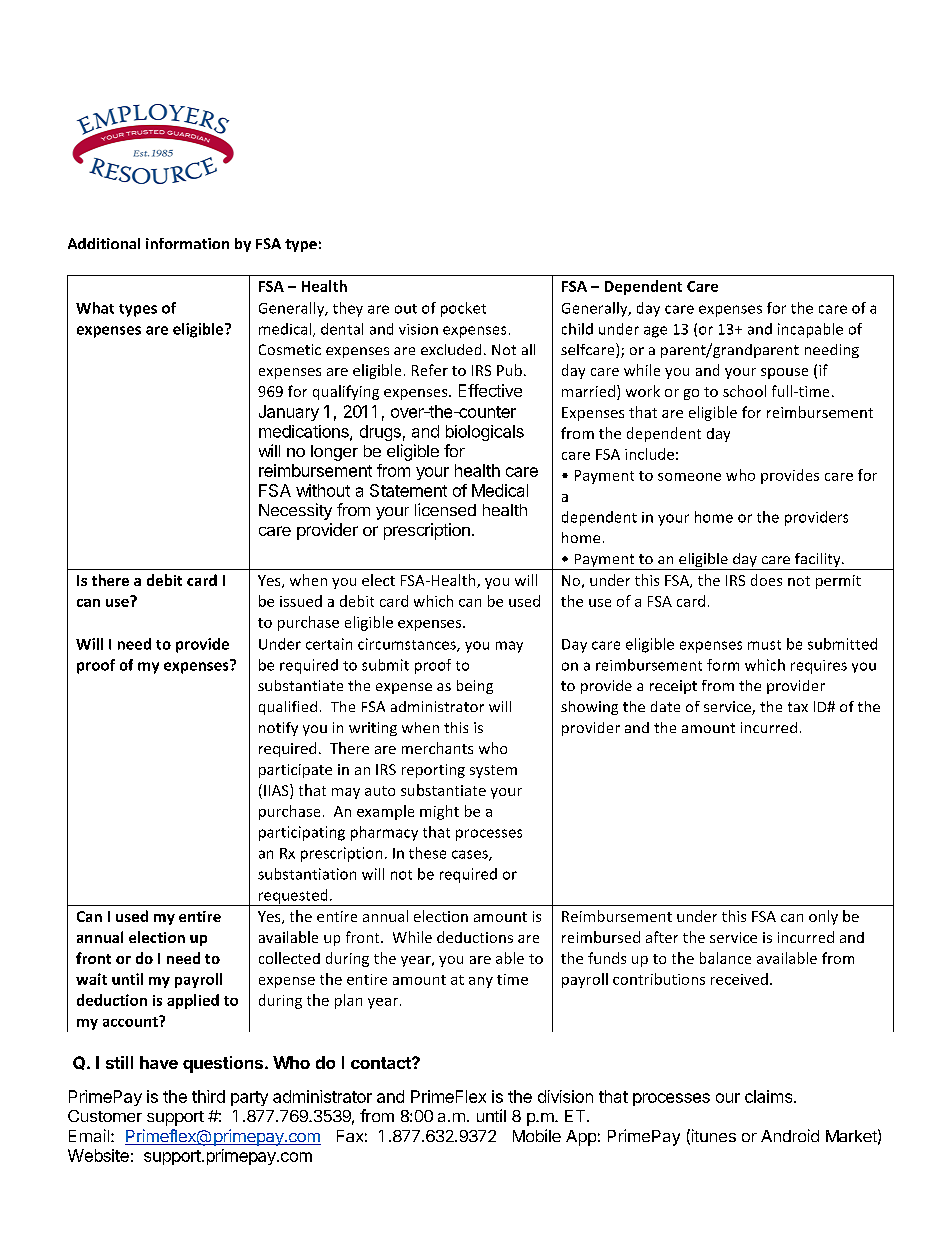 The width and height of the image is (952, 1233). What do you see at coordinates (451, 349) in the image?
I see `excluded` at bounding box center [451, 349].
